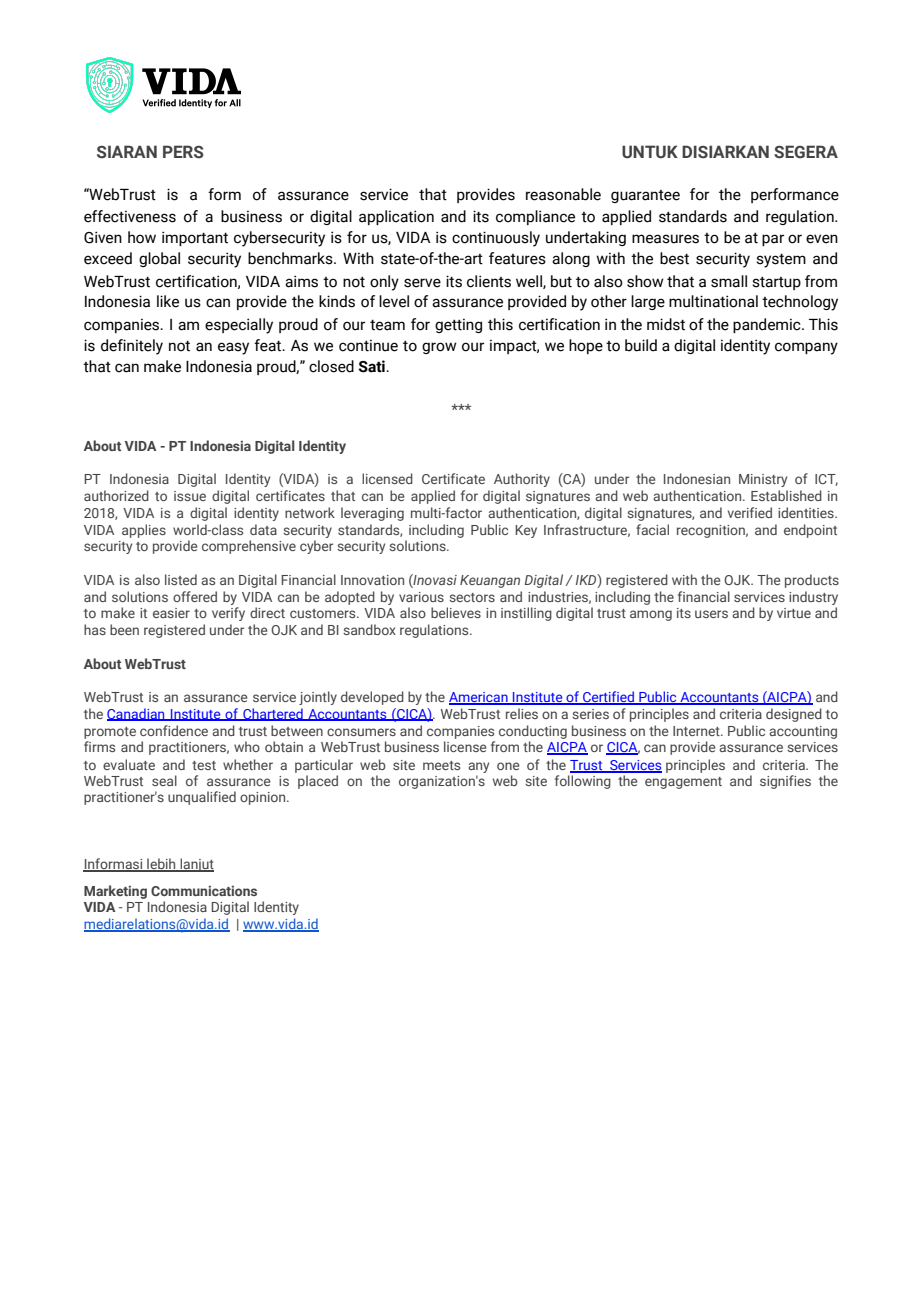 This screenshot has height=1308, width=924. Describe the element at coordinates (768, 325) in the screenshot. I see `pandemic` at that location.
